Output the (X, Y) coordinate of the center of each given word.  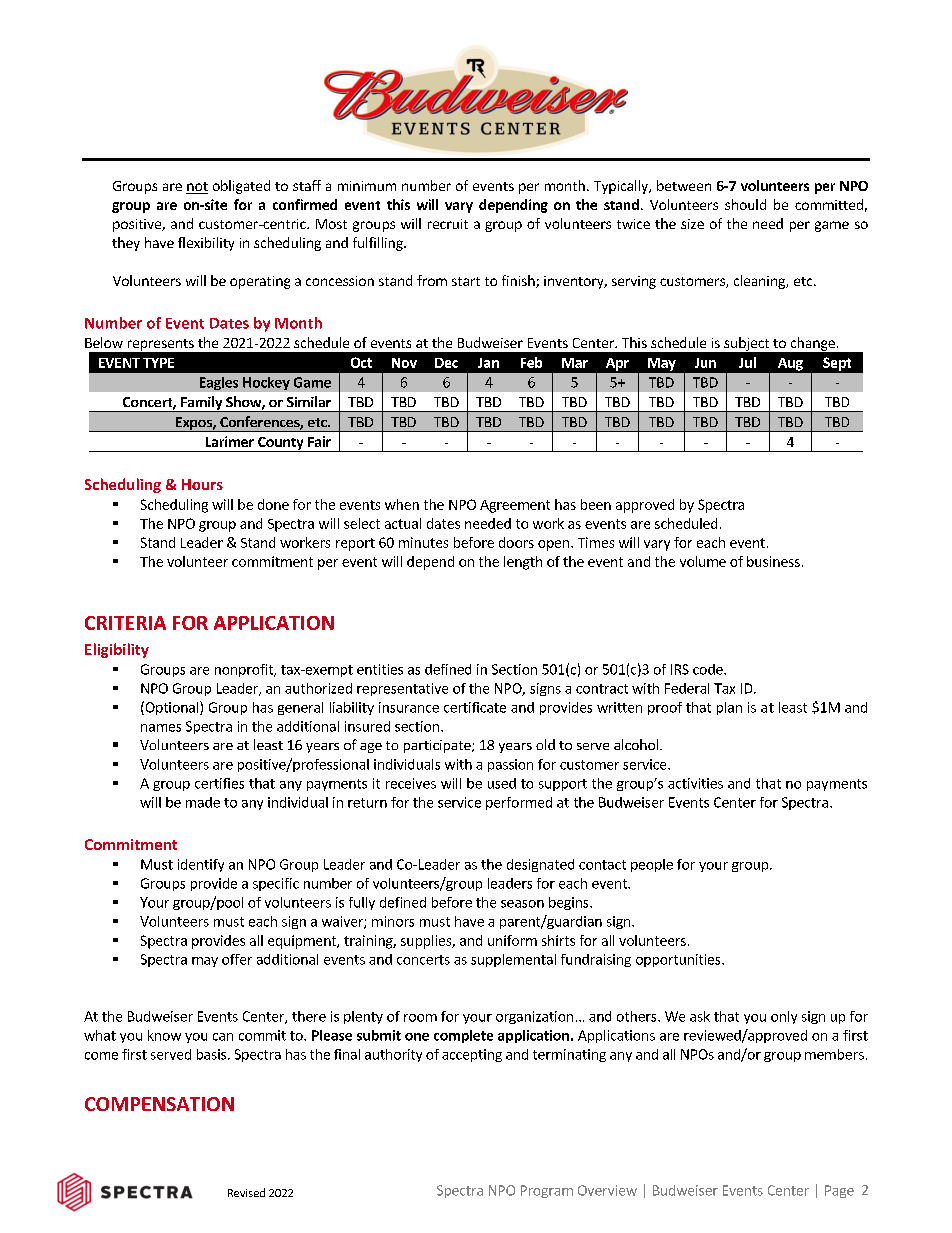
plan (729, 708)
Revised (246, 1192)
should (745, 204)
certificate (475, 707)
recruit (448, 224)
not (197, 188)
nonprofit (245, 670)
